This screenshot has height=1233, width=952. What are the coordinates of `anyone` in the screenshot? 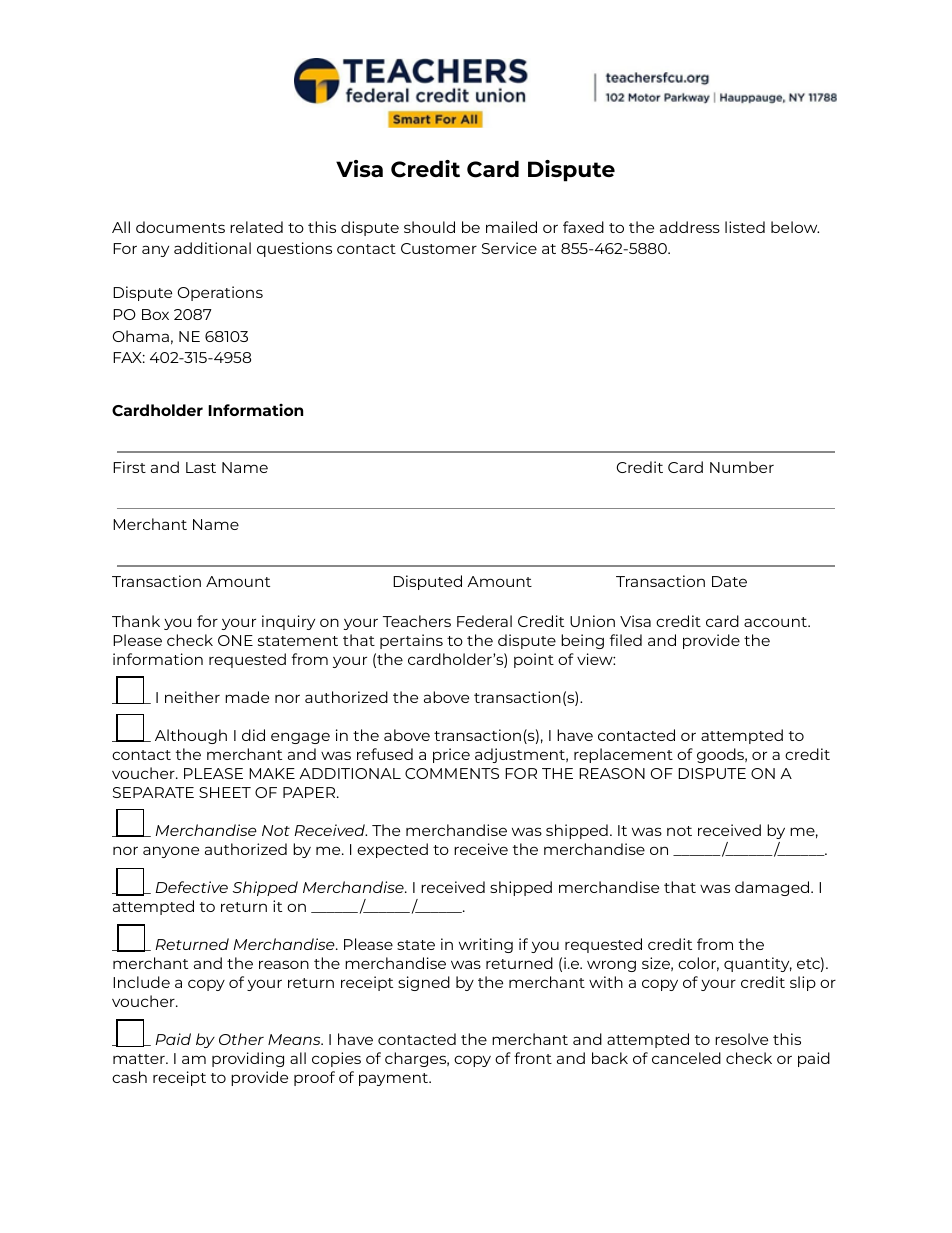 It's located at (171, 852).
